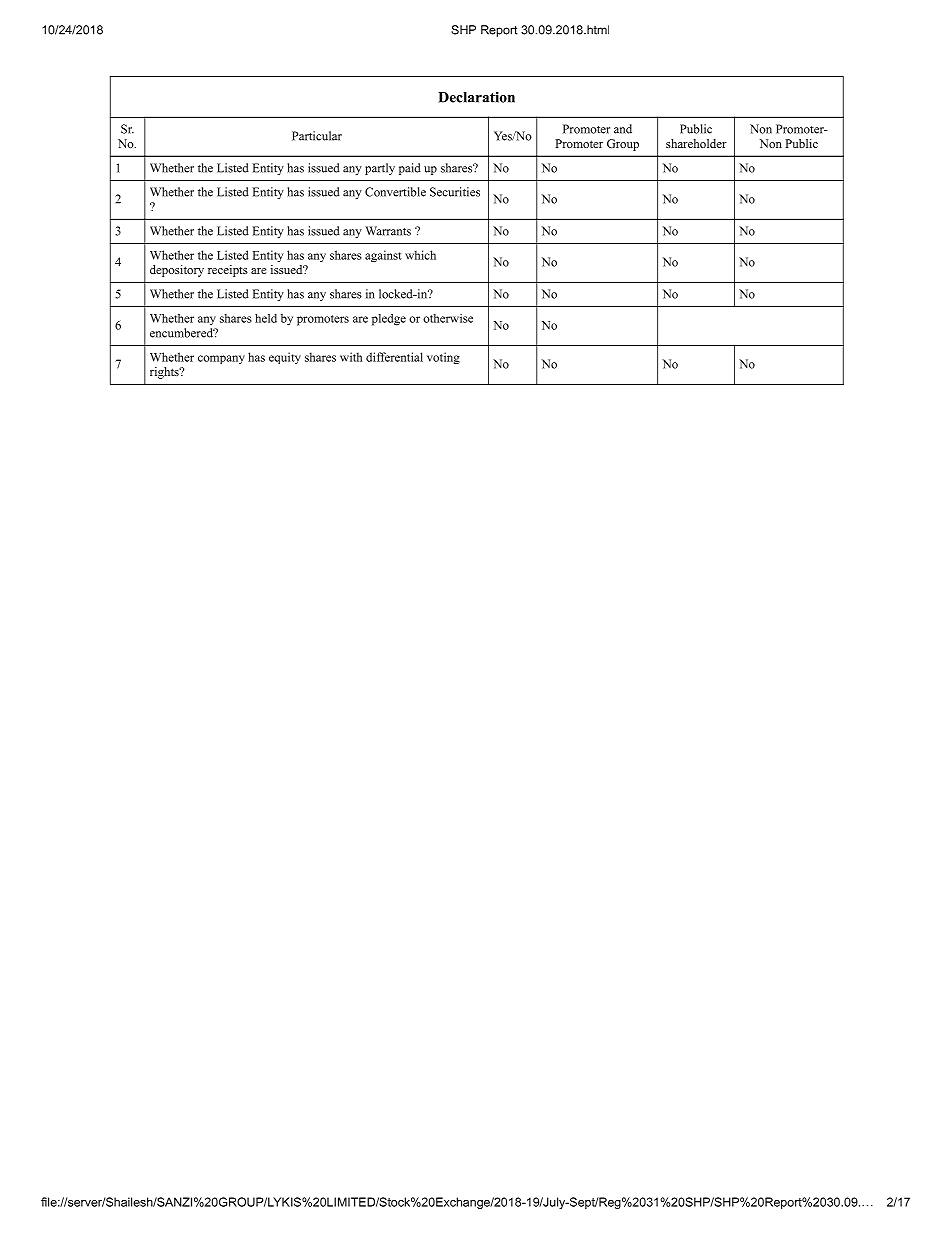 The width and height of the document is (952, 1233). What do you see at coordinates (443, 358) in the document?
I see `voting` at bounding box center [443, 358].
